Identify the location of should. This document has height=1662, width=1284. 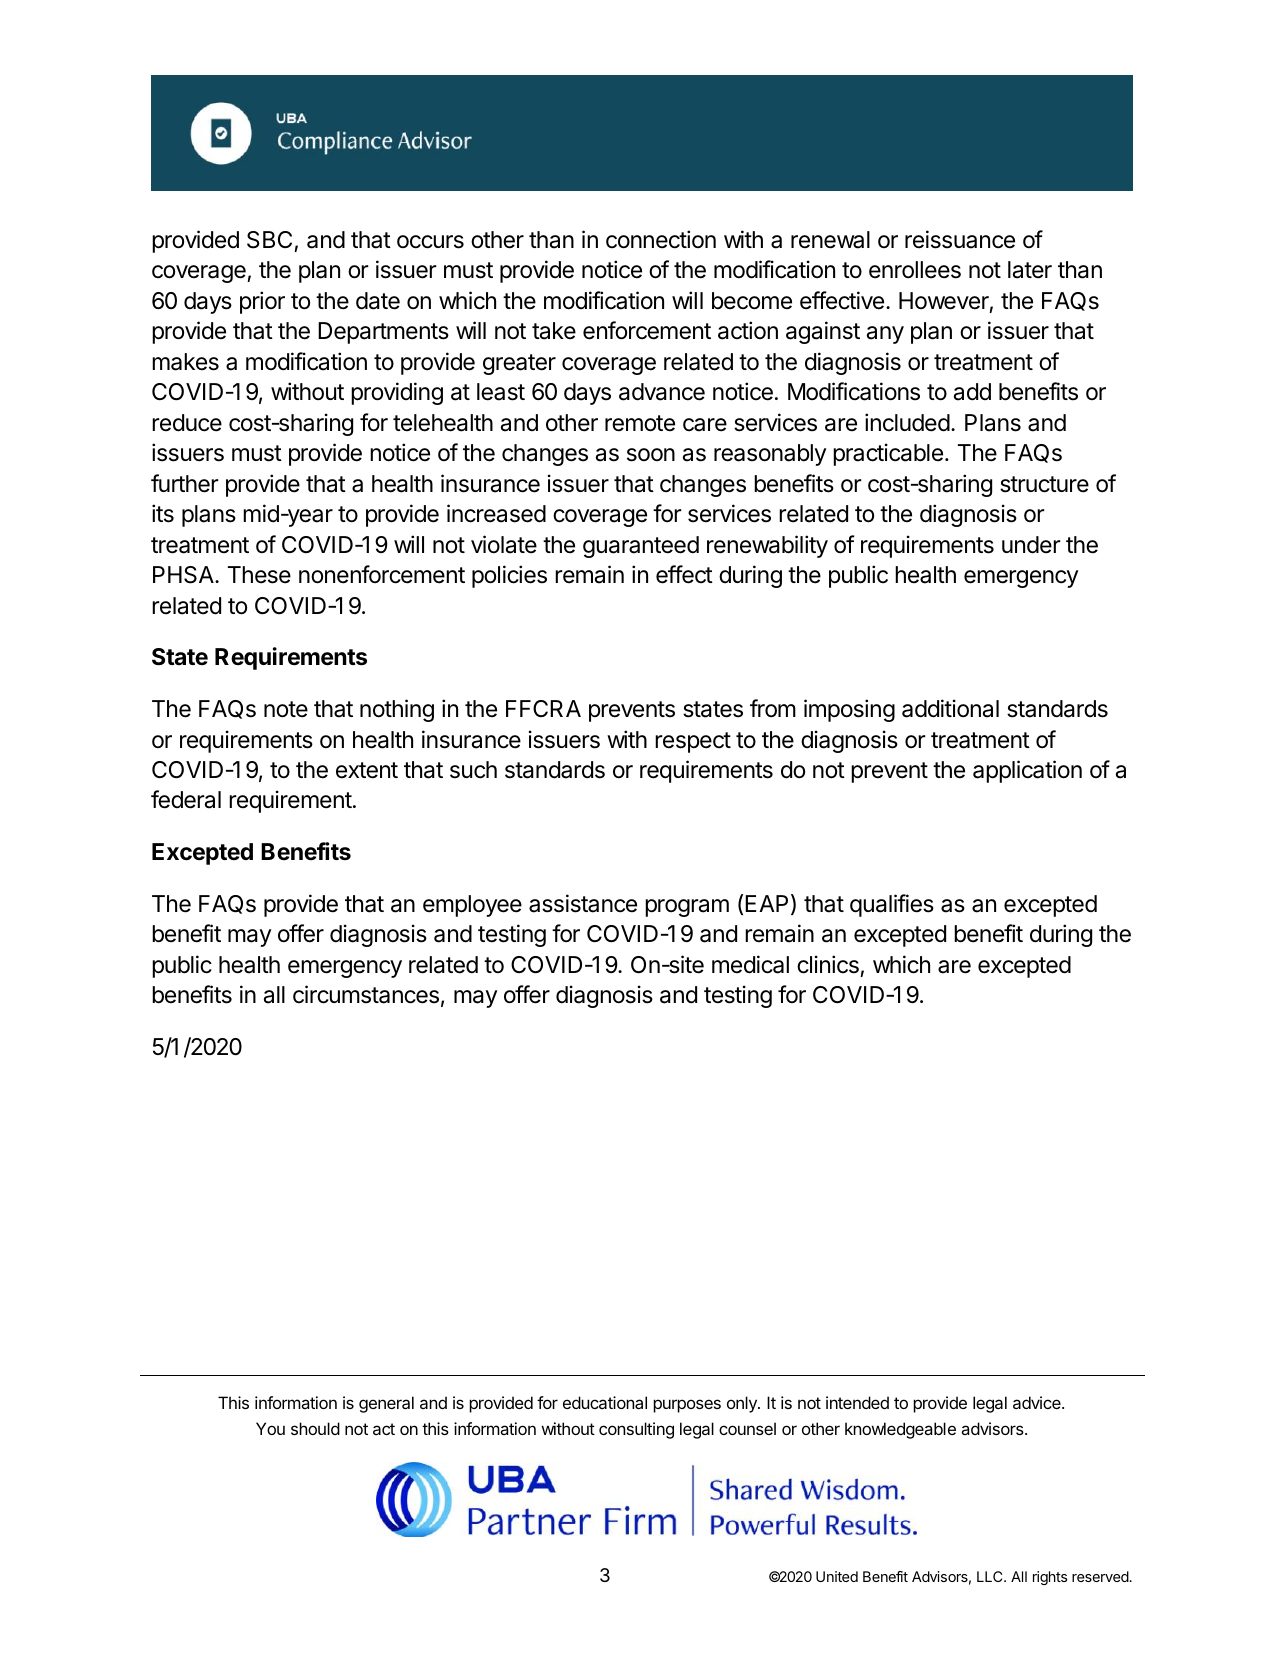
(315, 1428).
